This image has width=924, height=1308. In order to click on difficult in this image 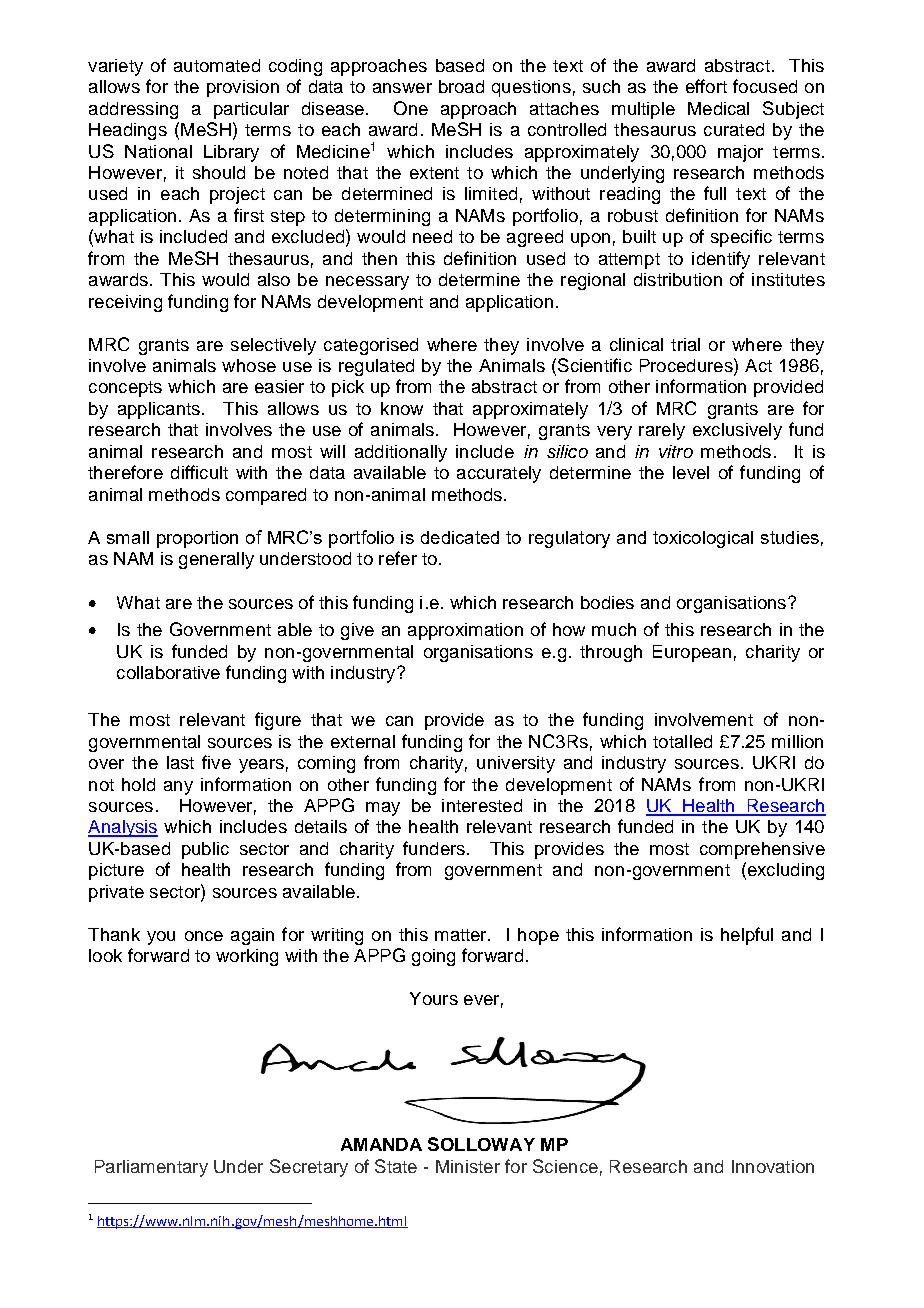, I will do `click(199, 472)`.
